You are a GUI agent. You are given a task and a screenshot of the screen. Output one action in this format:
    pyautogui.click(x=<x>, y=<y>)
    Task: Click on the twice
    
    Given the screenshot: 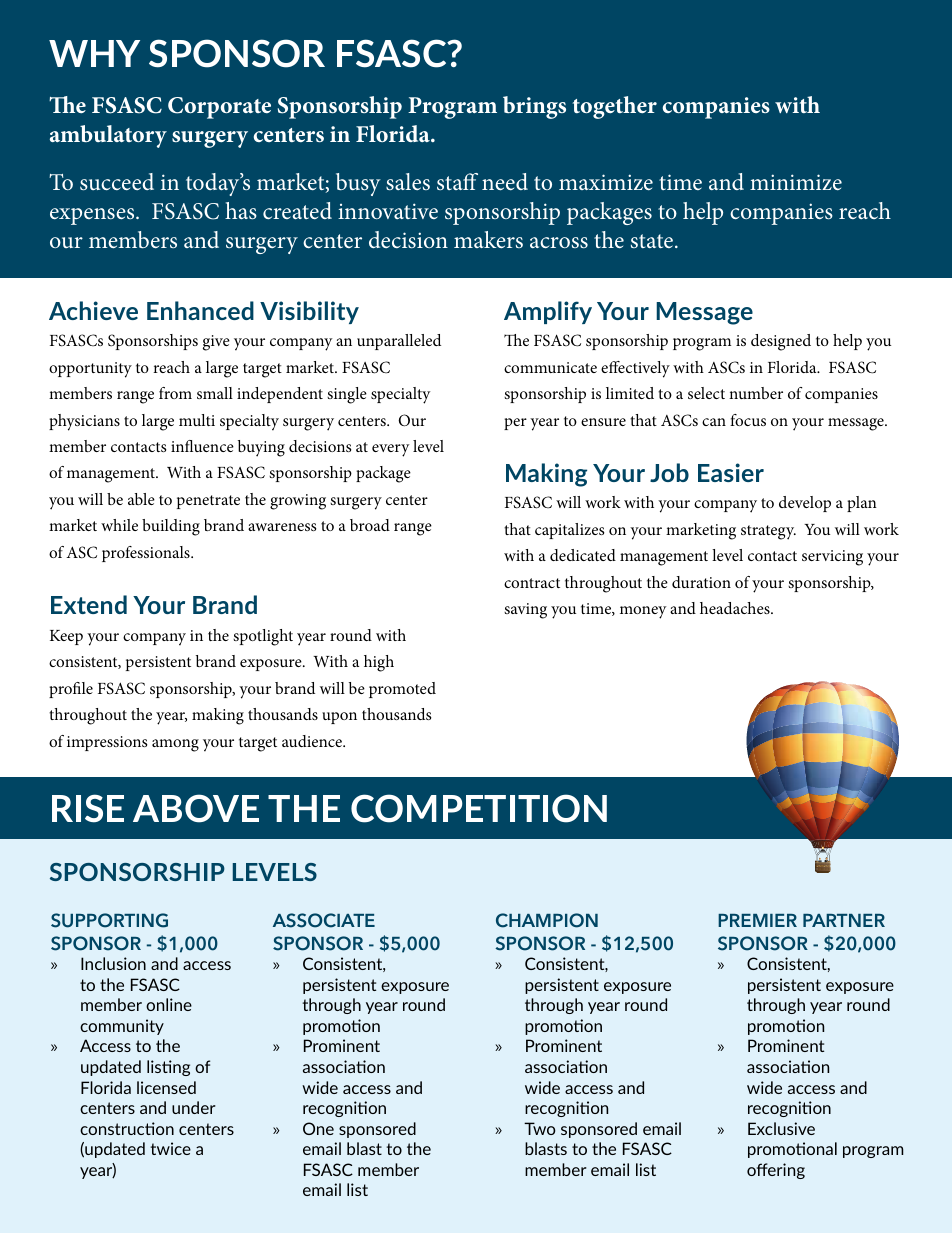 What is the action you would take?
    pyautogui.click(x=170, y=1148)
